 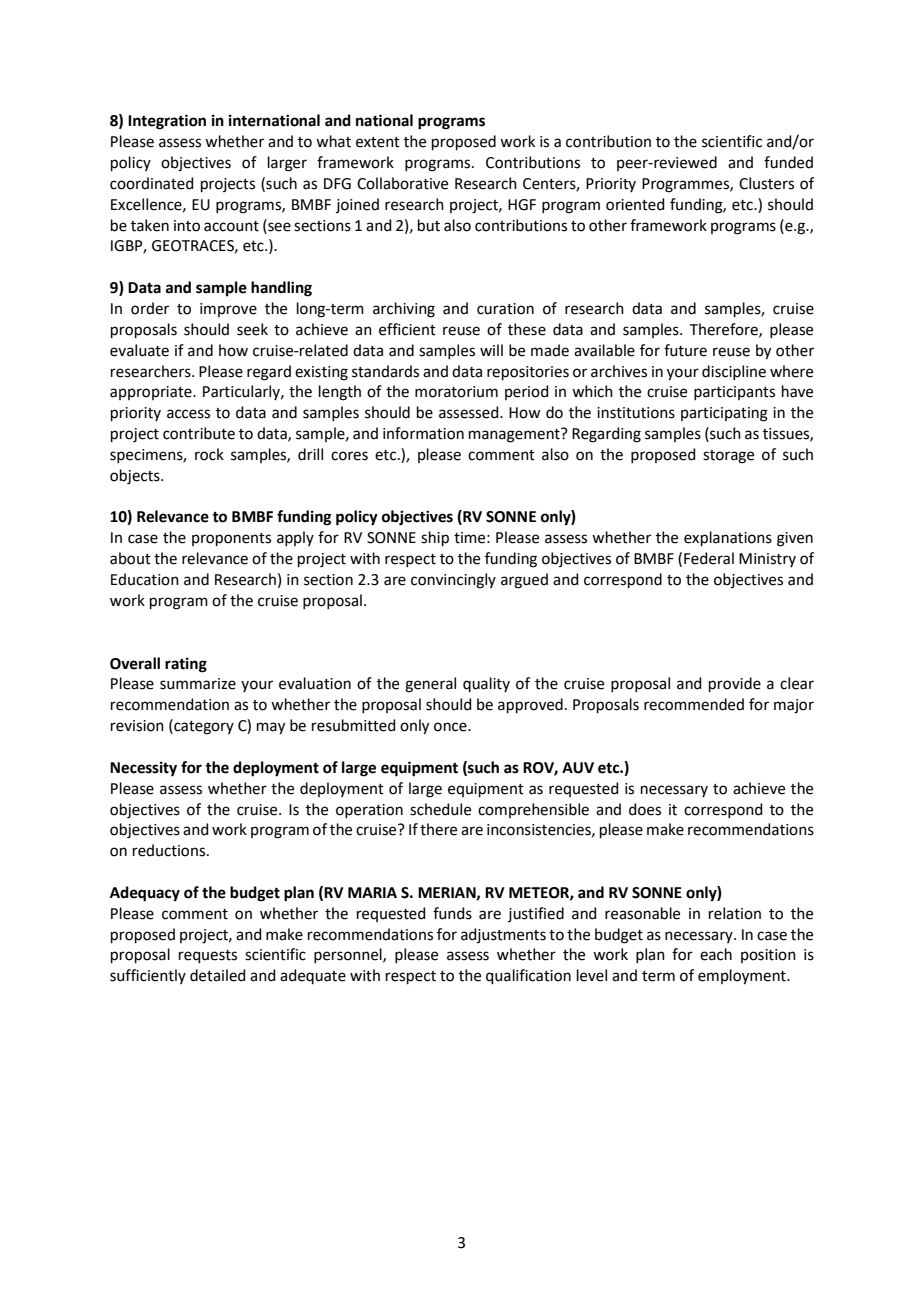 I want to click on Collaborative, so click(x=402, y=183).
